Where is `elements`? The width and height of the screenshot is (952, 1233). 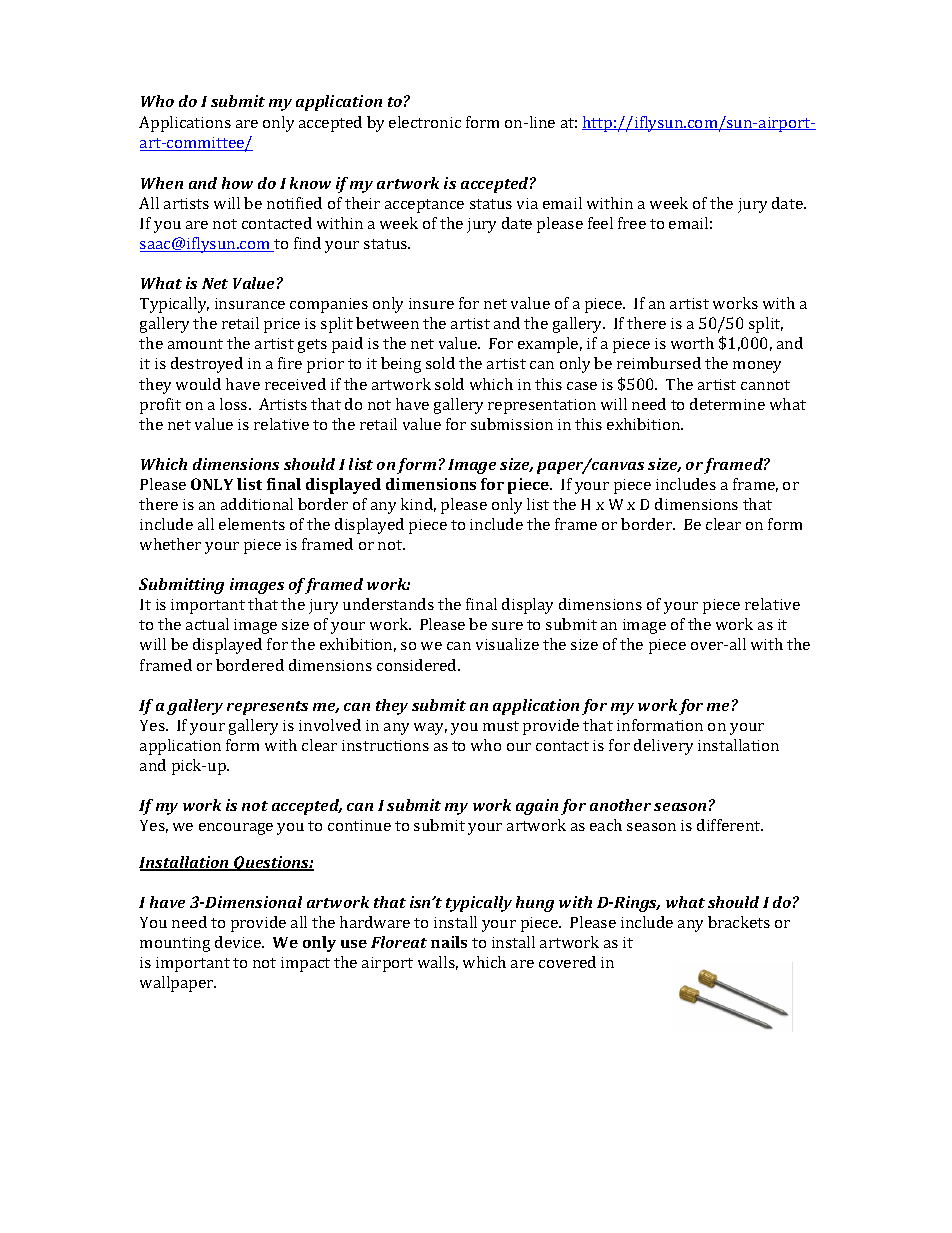 elements is located at coordinates (252, 524).
